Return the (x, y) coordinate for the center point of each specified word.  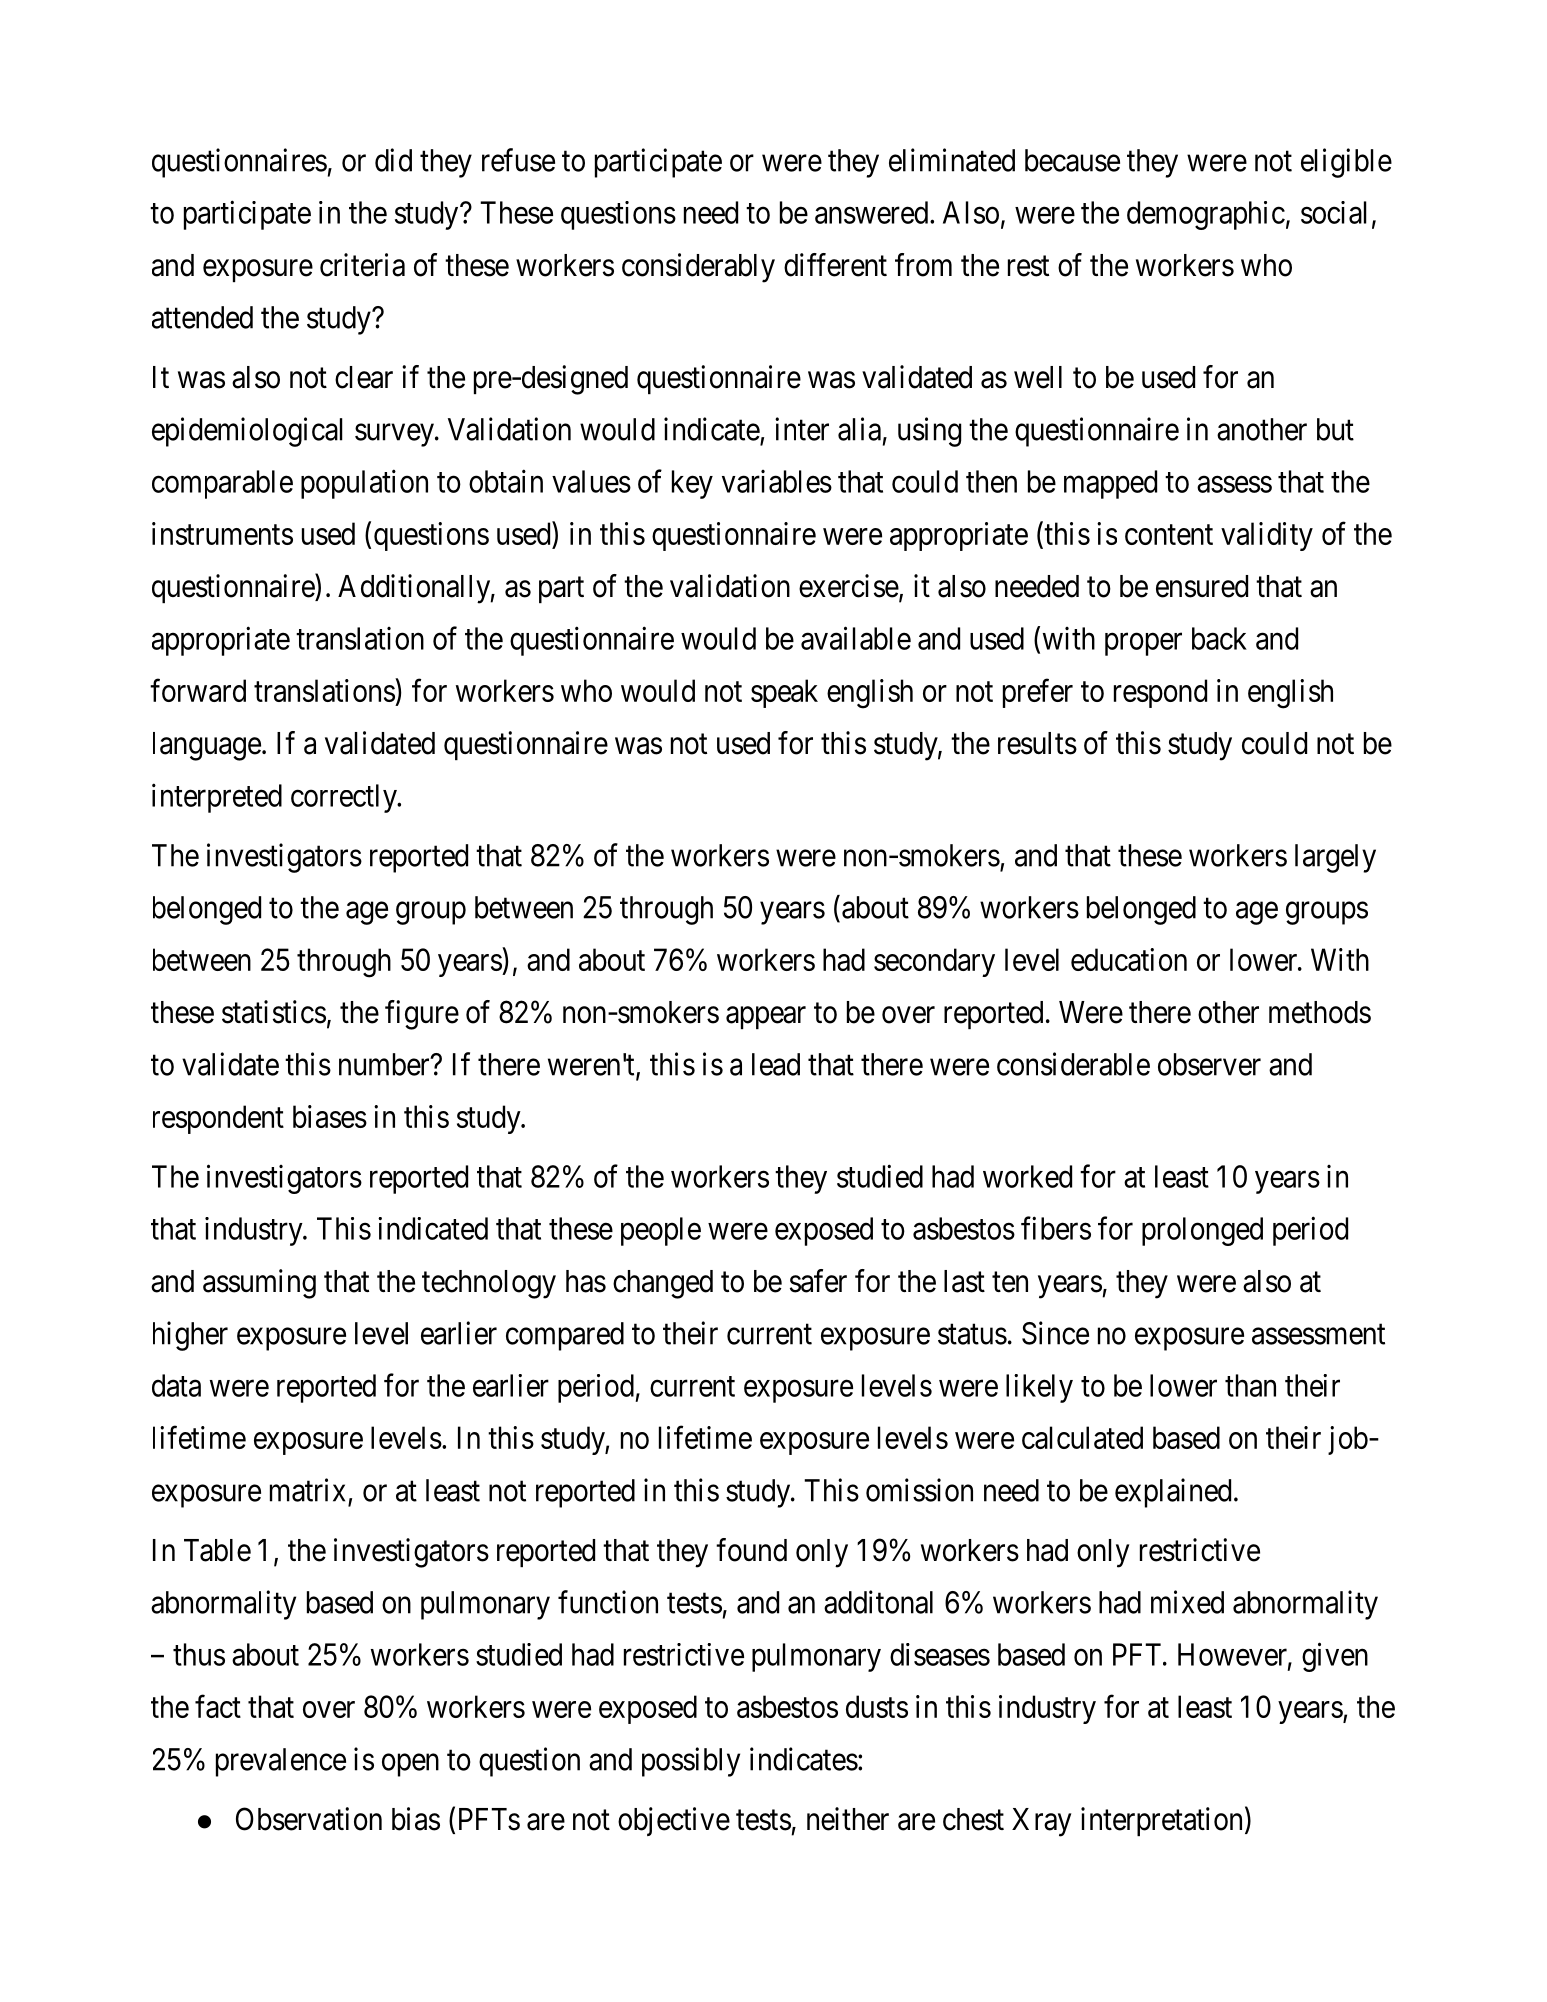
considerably (698, 268)
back (1219, 638)
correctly (345, 798)
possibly (691, 1762)
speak (784, 693)
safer (818, 1281)
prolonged (1202, 1231)
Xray (1041, 1822)
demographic (1206, 215)
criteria (362, 265)
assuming (259, 1284)
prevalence (281, 1762)
